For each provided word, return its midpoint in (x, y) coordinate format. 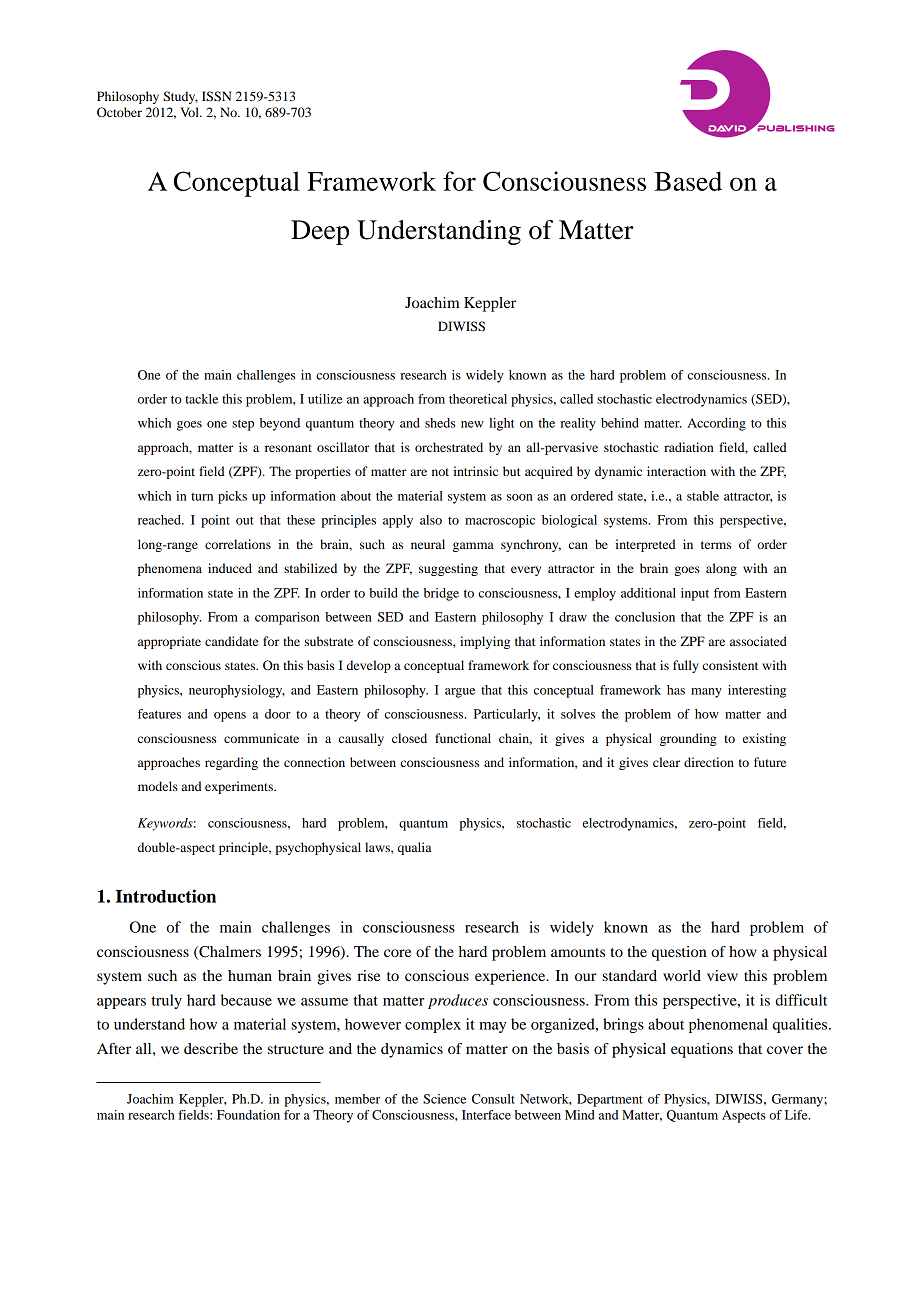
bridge (441, 594)
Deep (320, 232)
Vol (190, 112)
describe (211, 1048)
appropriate (169, 642)
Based (688, 181)
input (695, 594)
